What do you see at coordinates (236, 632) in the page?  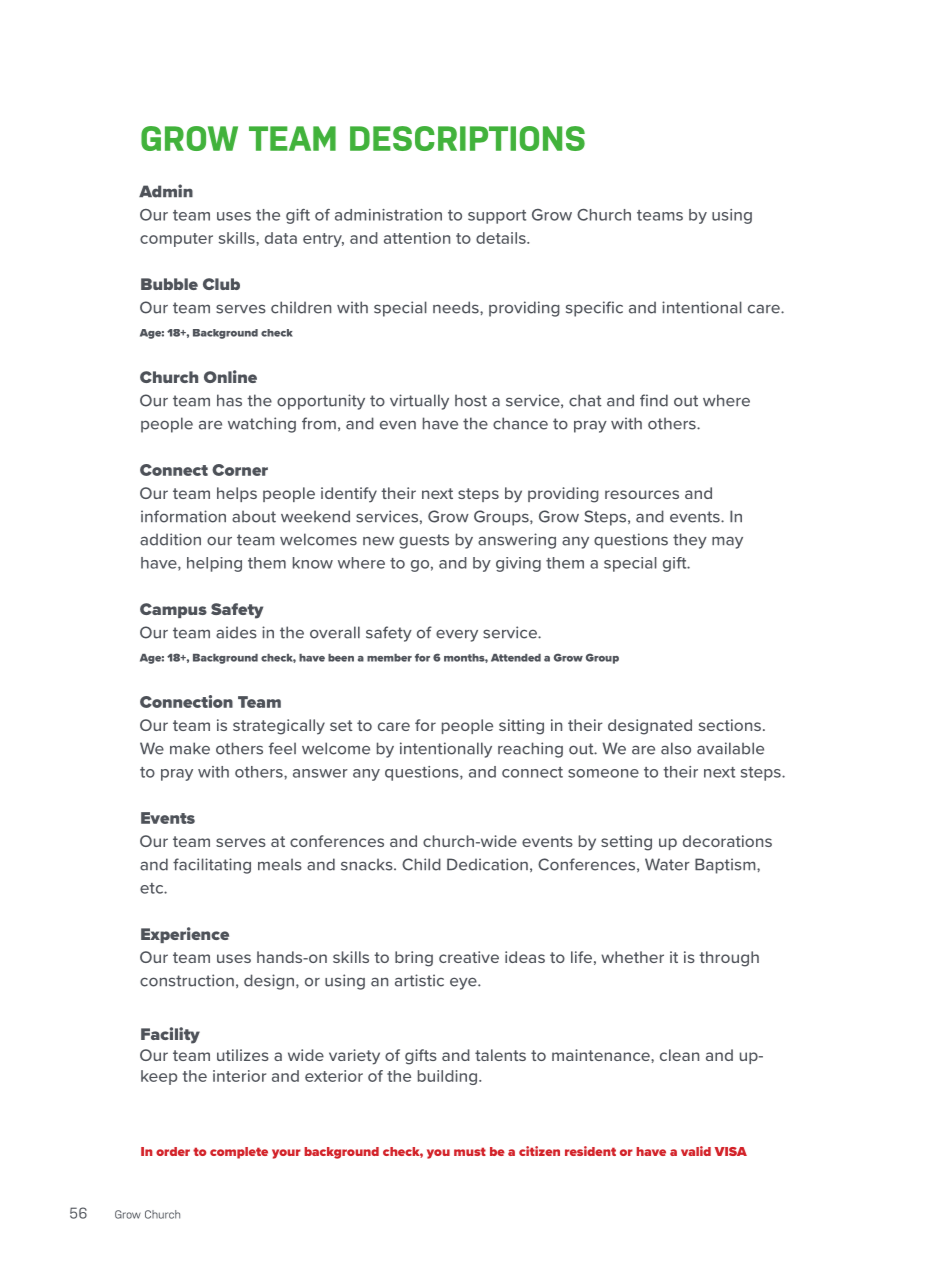 I see `aides` at bounding box center [236, 632].
